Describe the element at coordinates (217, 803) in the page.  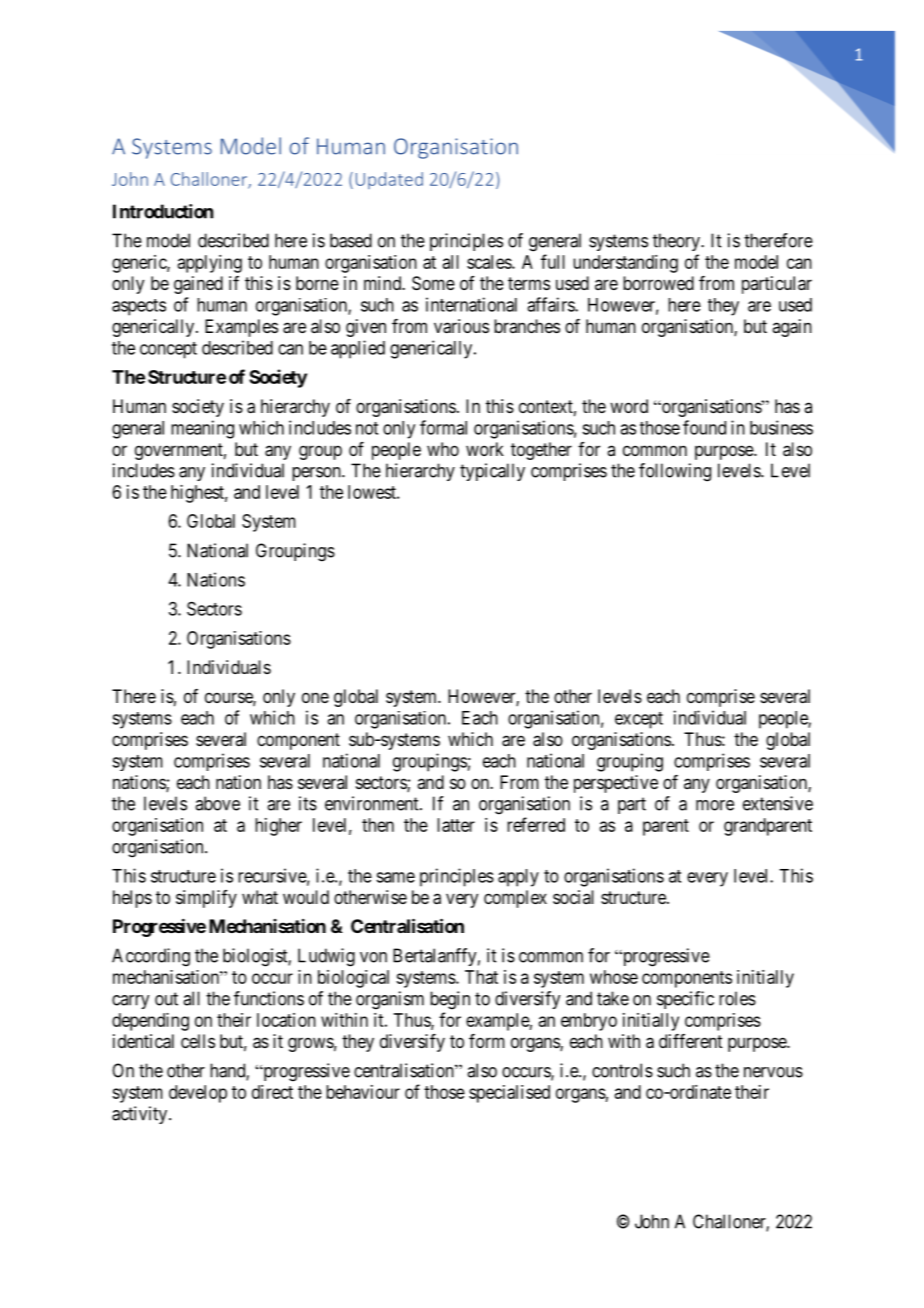
I see `above` at that location.
